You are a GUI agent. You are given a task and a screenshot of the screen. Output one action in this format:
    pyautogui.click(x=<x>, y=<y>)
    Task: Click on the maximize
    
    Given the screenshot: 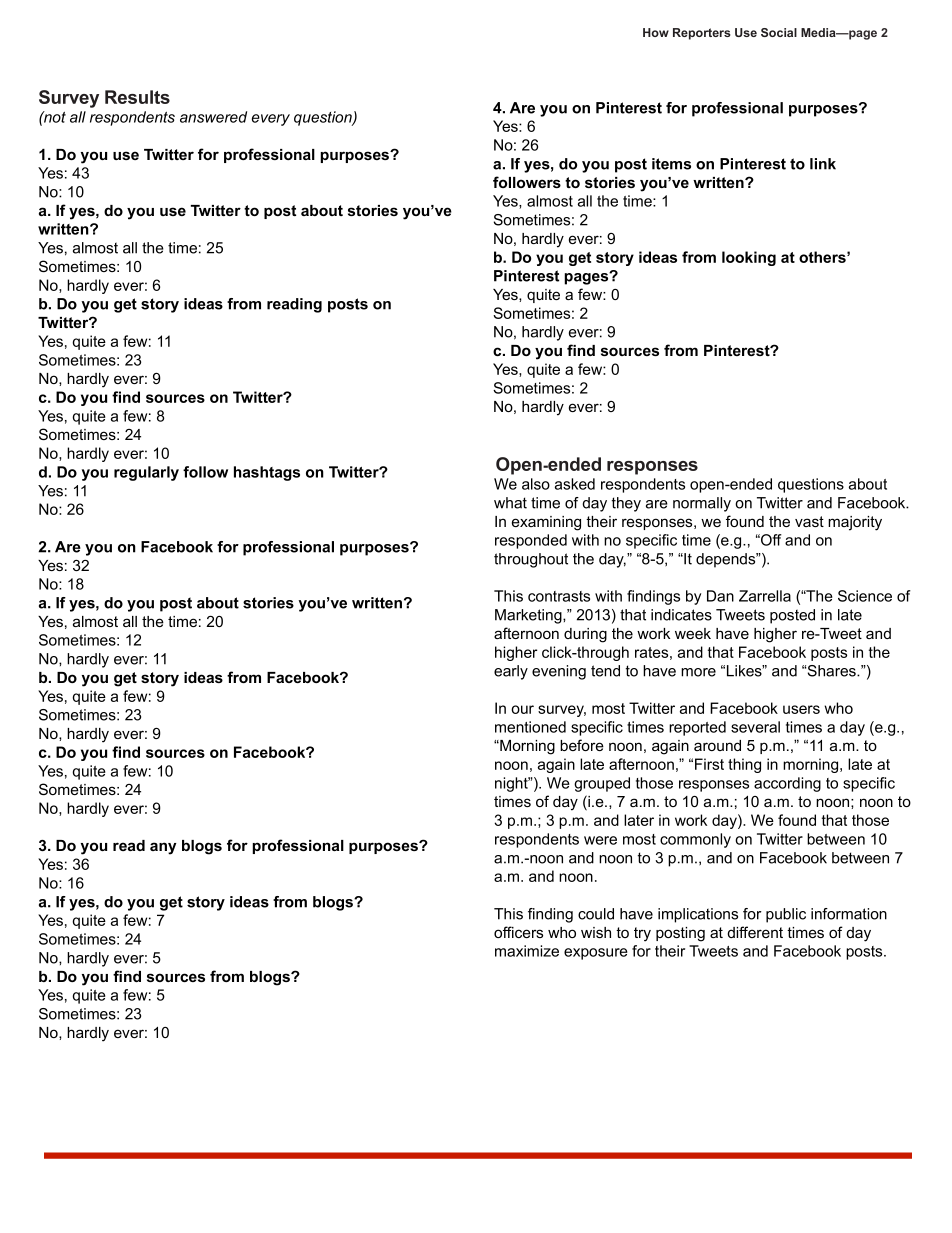 What is the action you would take?
    pyautogui.click(x=527, y=951)
